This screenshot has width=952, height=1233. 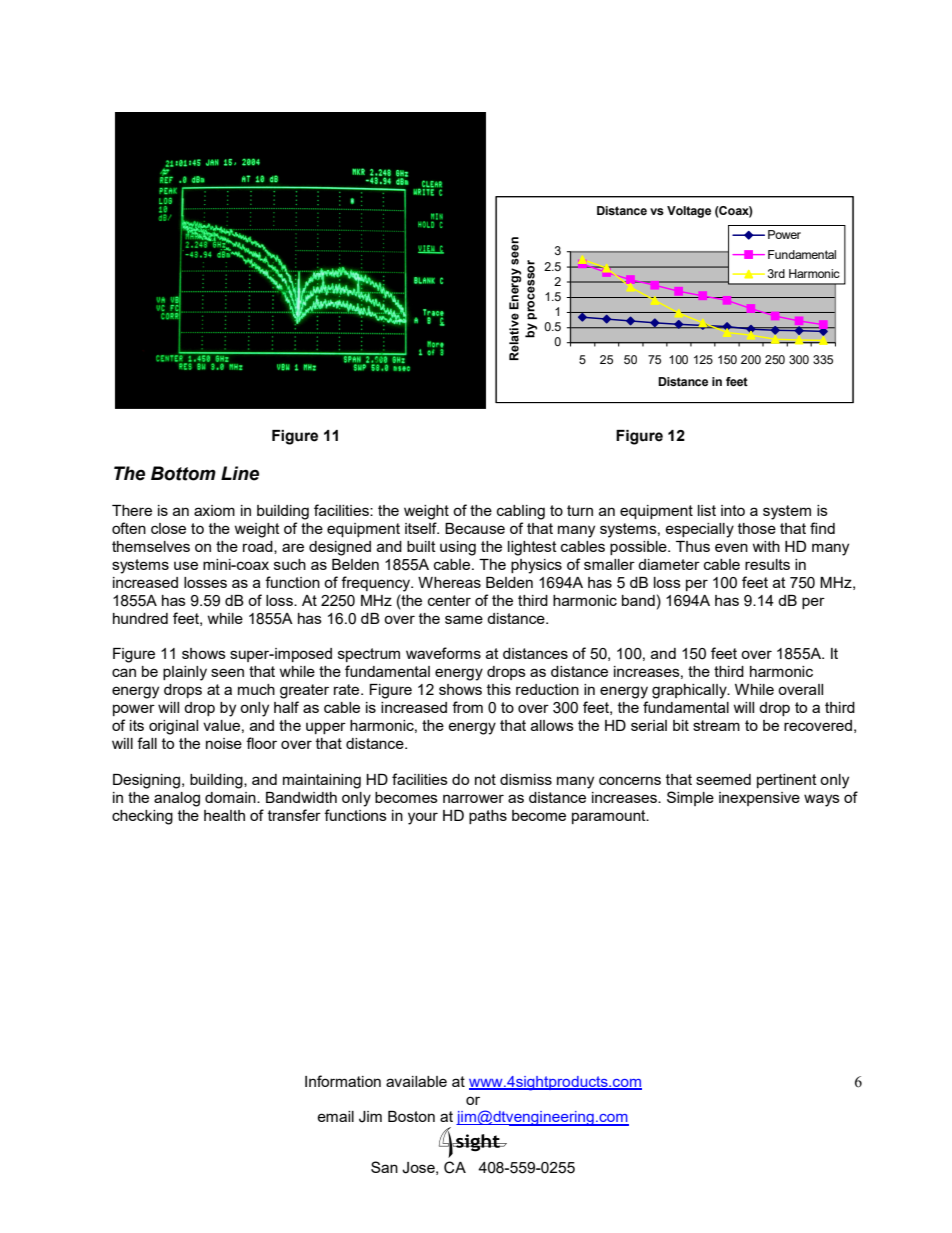 I want to click on this, so click(x=499, y=689).
